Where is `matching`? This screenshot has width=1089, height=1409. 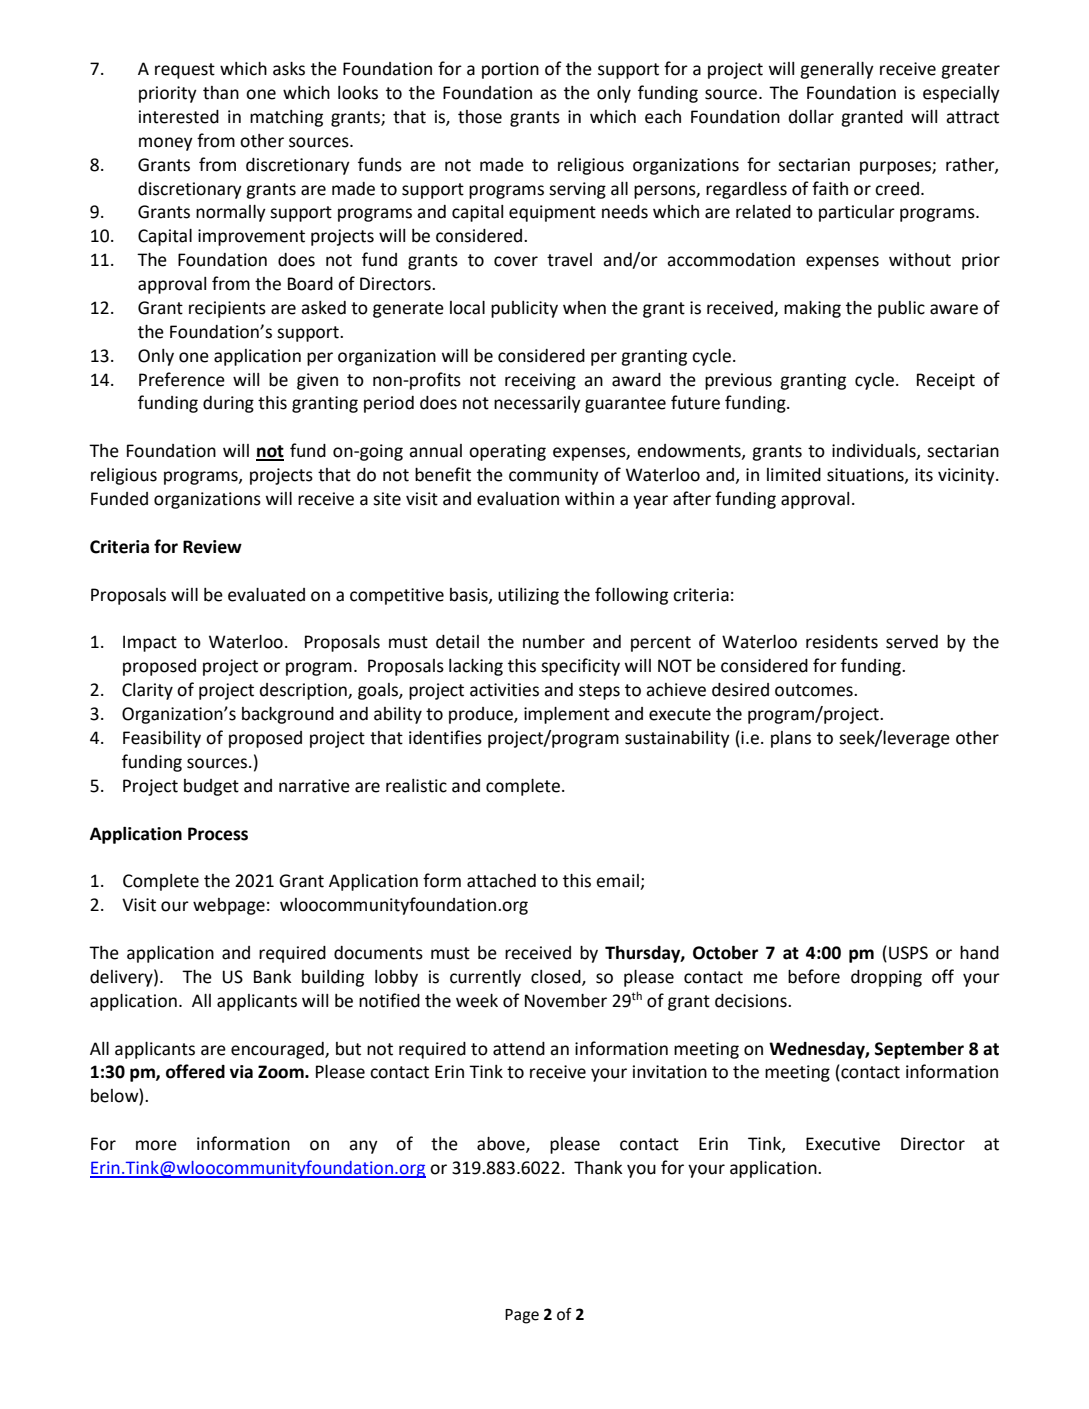 matching is located at coordinates (286, 118).
